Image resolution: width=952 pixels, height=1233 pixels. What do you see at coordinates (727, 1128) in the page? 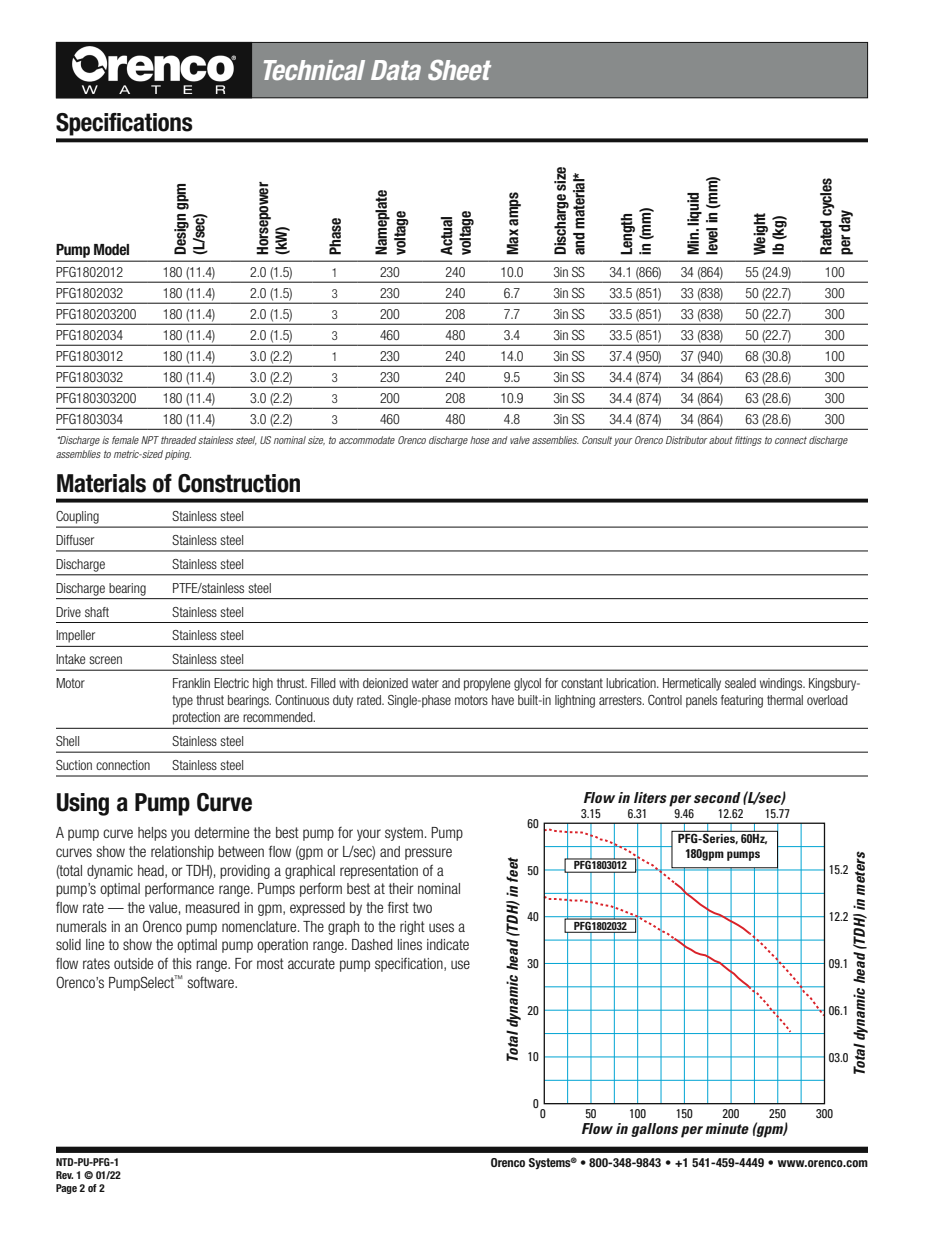
I see `minute` at bounding box center [727, 1128].
